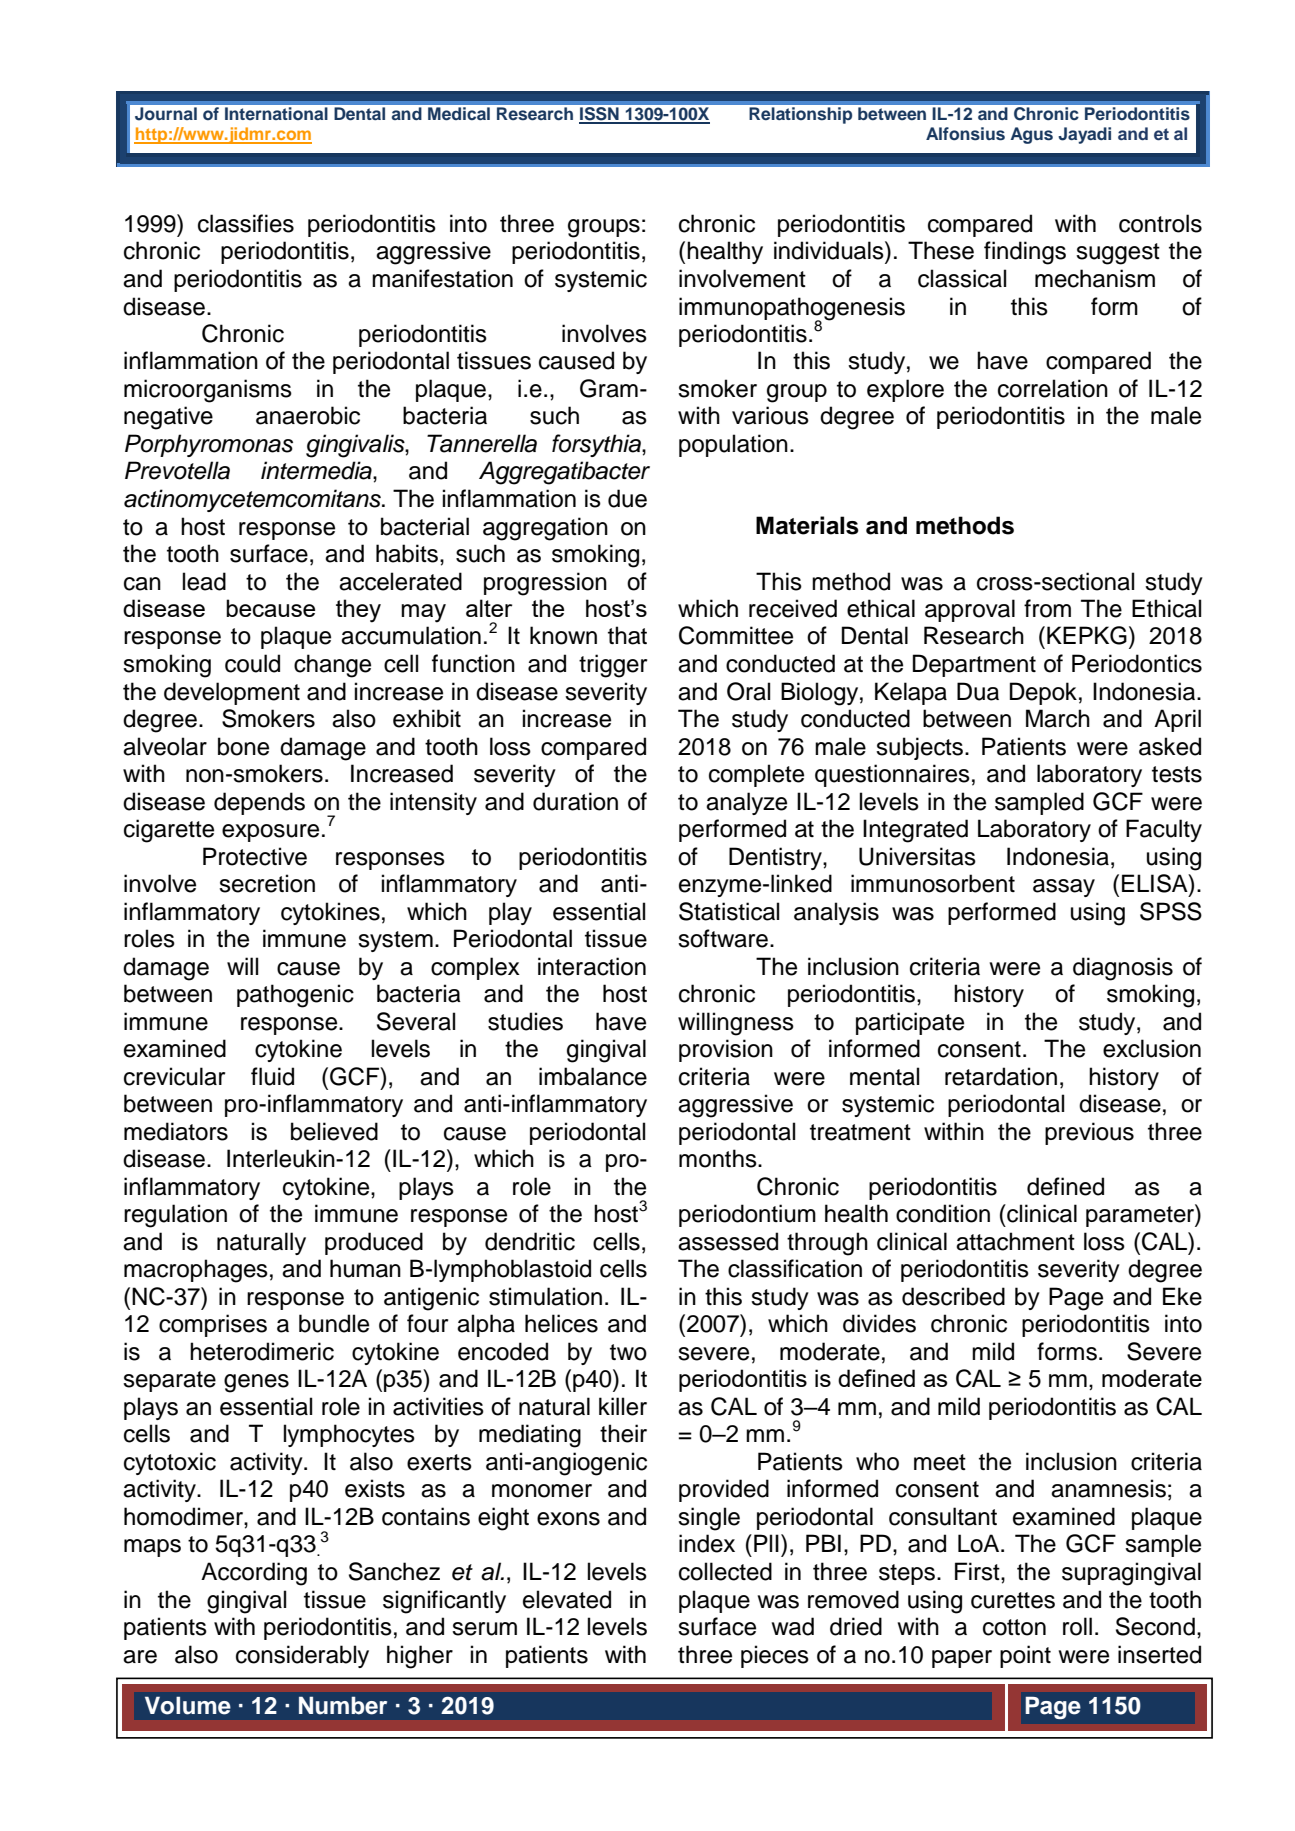 The image size is (1295, 1831). What do you see at coordinates (1095, 278) in the screenshot?
I see `mechanism` at bounding box center [1095, 278].
